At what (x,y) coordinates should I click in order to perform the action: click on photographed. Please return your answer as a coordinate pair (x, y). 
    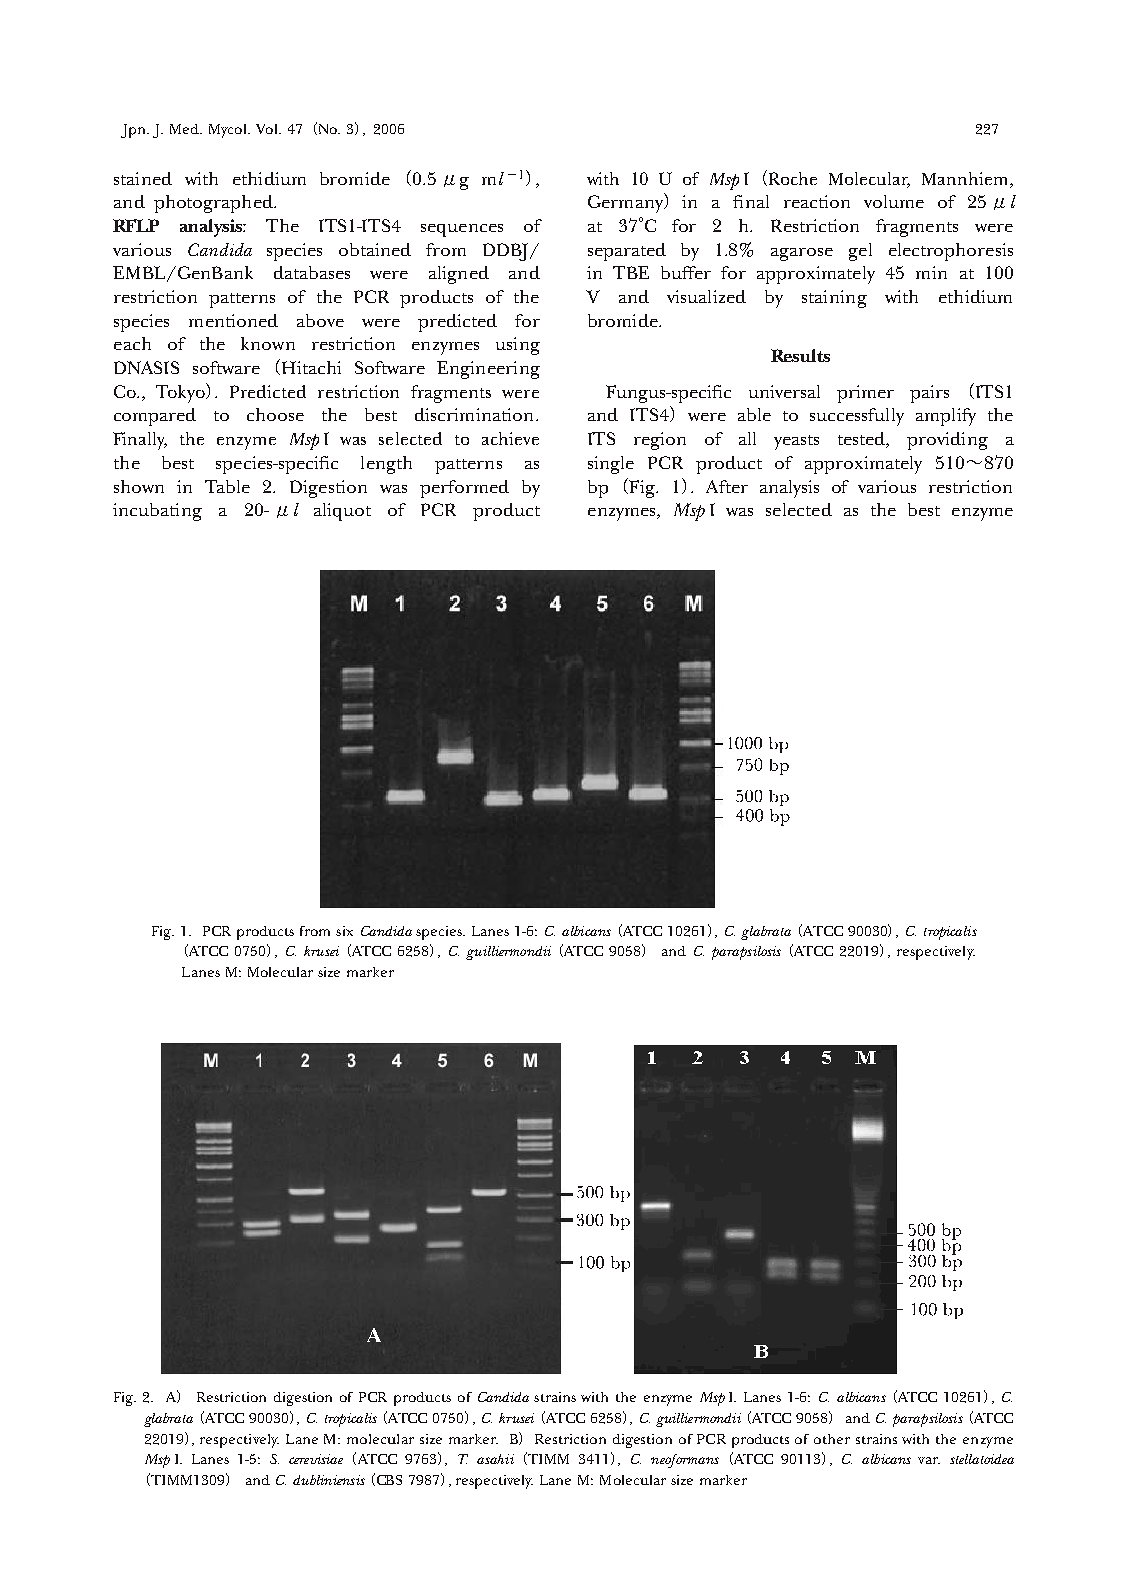
    Looking at the image, I should click on (214, 204).
